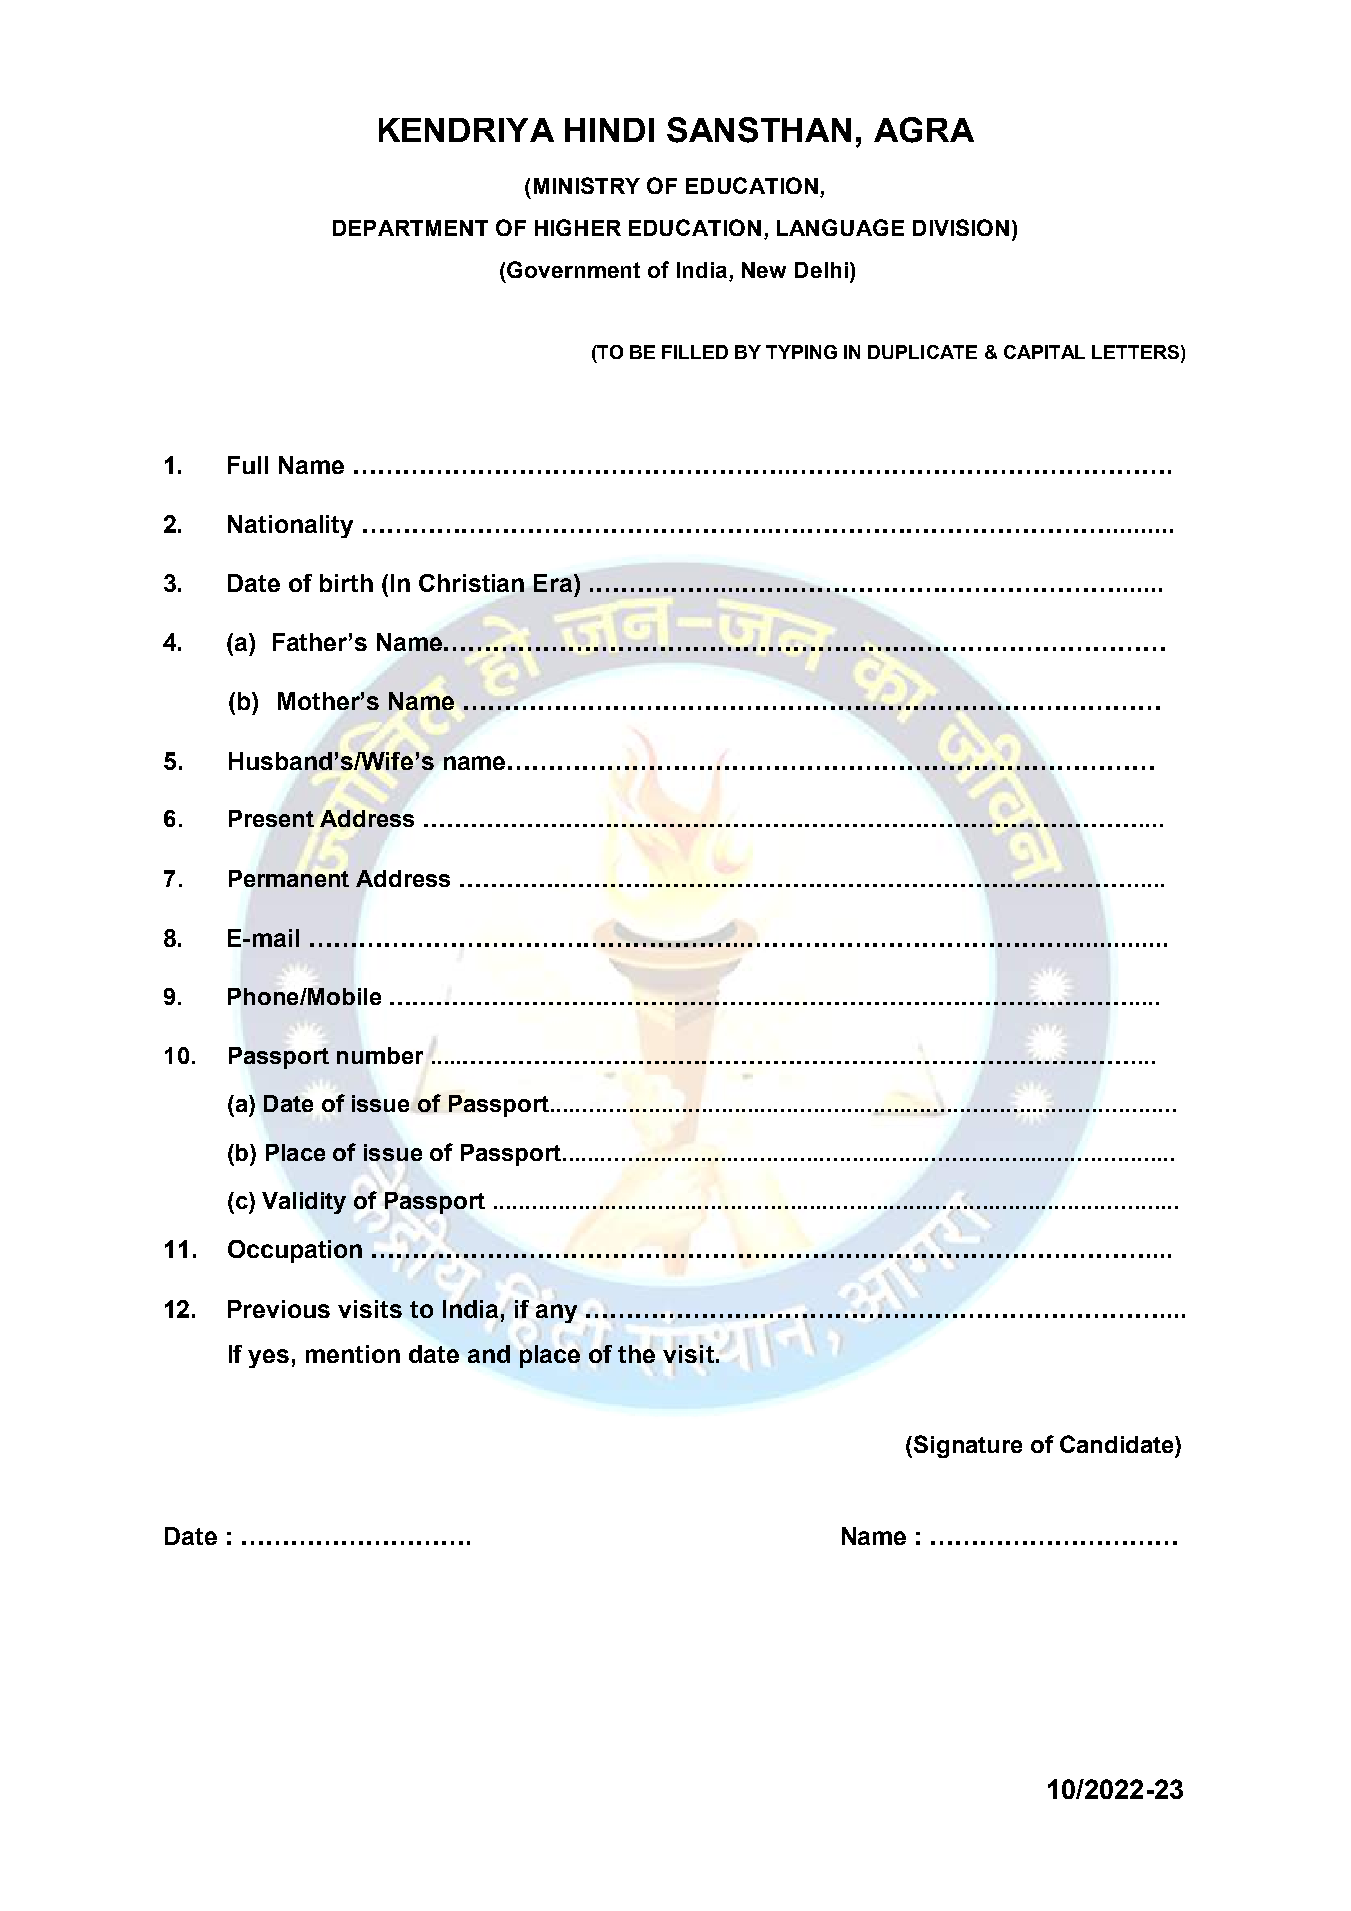  Describe the element at coordinates (289, 878) in the page. I see `Permanent` at that location.
